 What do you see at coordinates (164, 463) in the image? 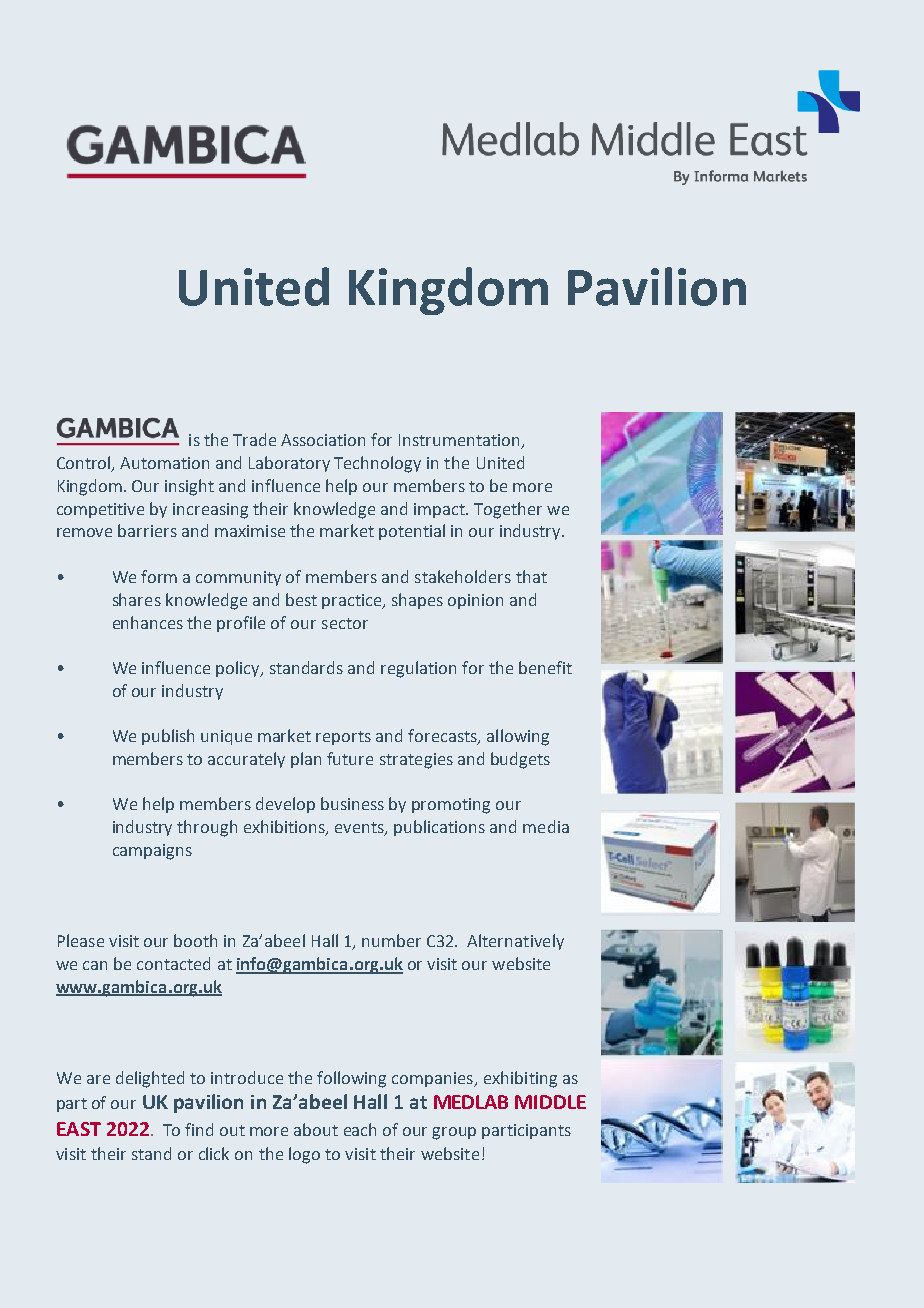
I see `Automation` at bounding box center [164, 463].
